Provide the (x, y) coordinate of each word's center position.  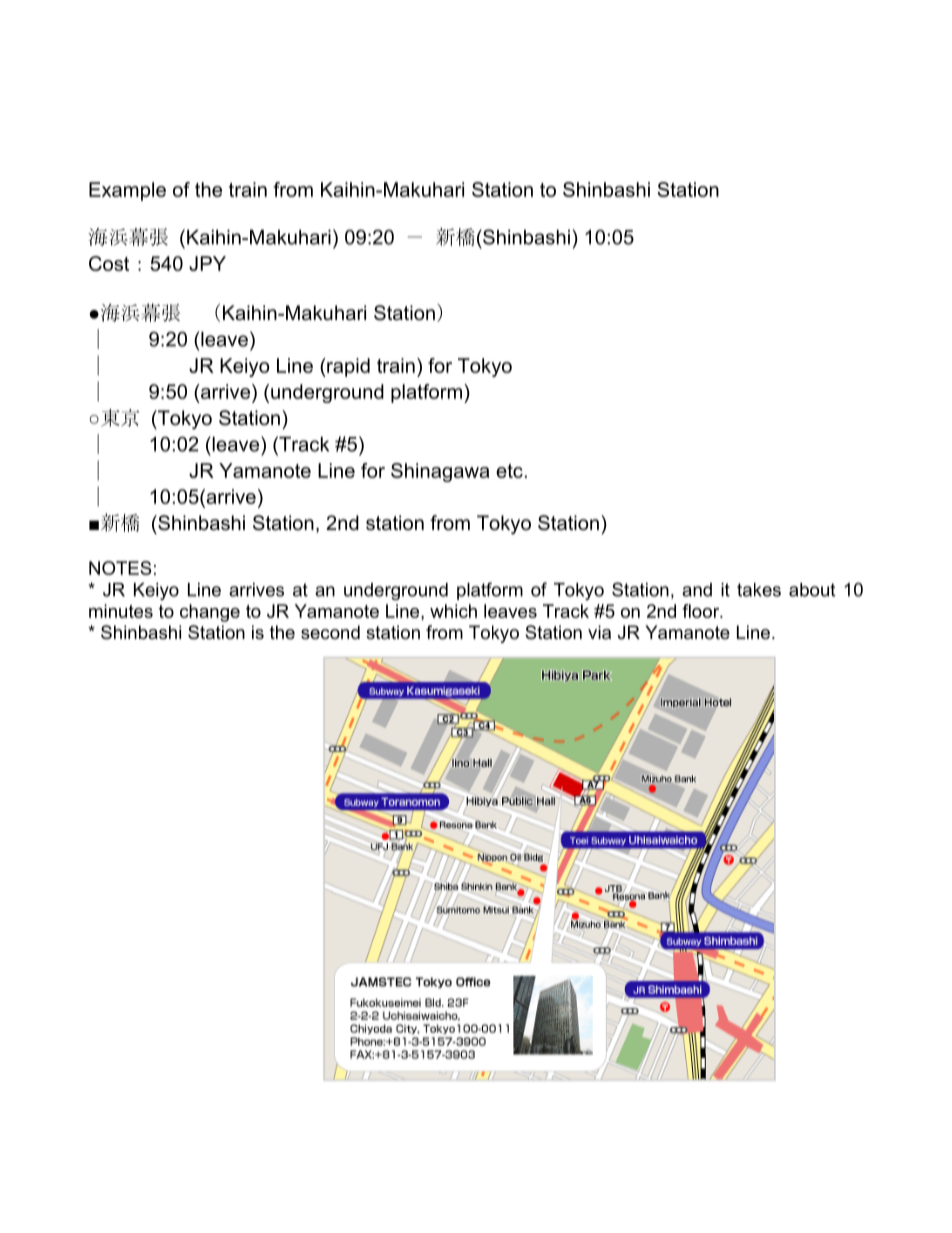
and (697, 590)
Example (127, 191)
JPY (207, 263)
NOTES (120, 568)
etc (509, 471)
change (210, 613)
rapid (347, 367)
